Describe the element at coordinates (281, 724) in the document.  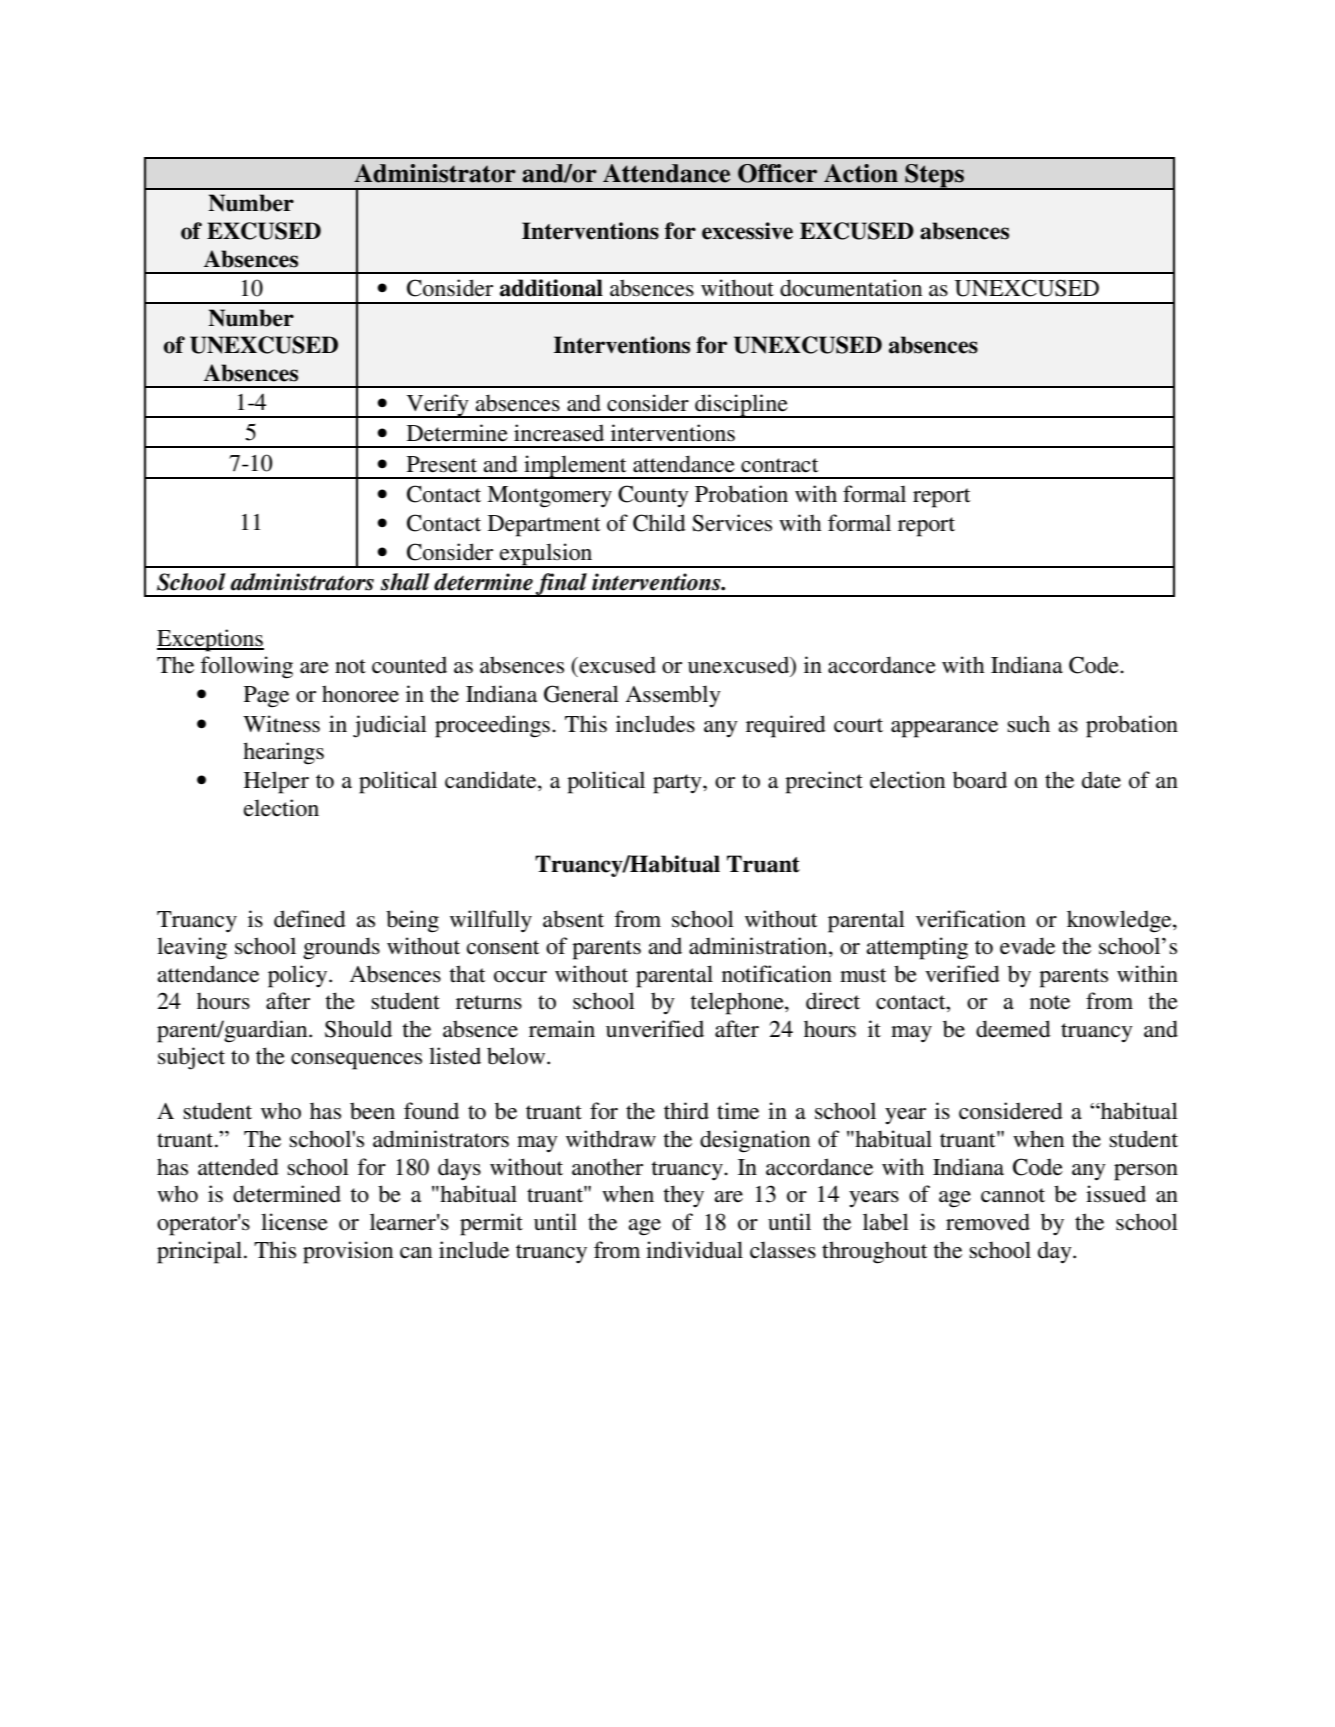
I see `Witness` at that location.
